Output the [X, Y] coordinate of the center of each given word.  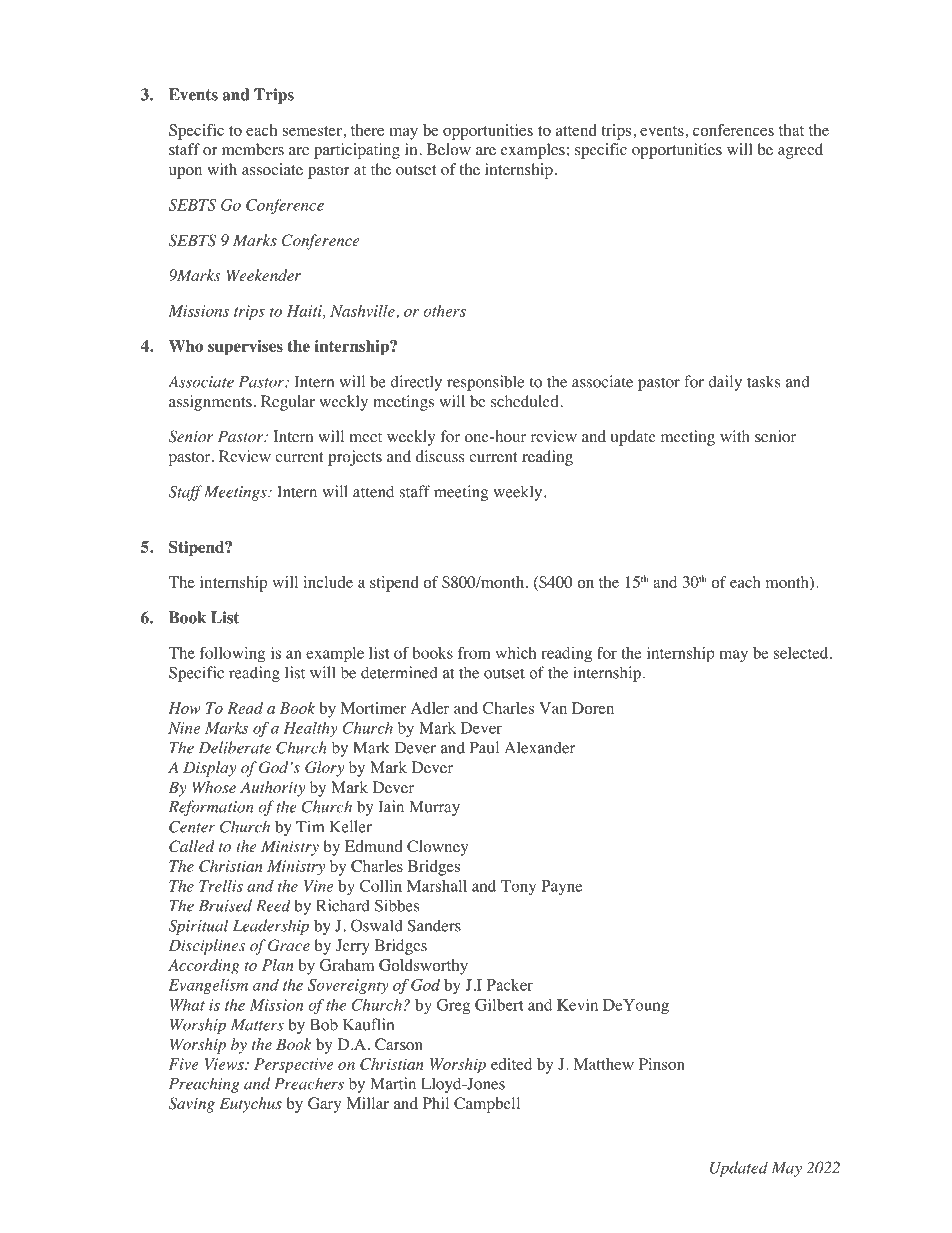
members [253, 149]
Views [225, 1064]
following [233, 655]
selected [802, 653]
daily [725, 383]
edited [511, 1064]
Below [449, 149]
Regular [288, 403]
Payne [561, 887]
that [791, 130]
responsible [485, 383]
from [474, 652]
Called [192, 846]
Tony [518, 887]
